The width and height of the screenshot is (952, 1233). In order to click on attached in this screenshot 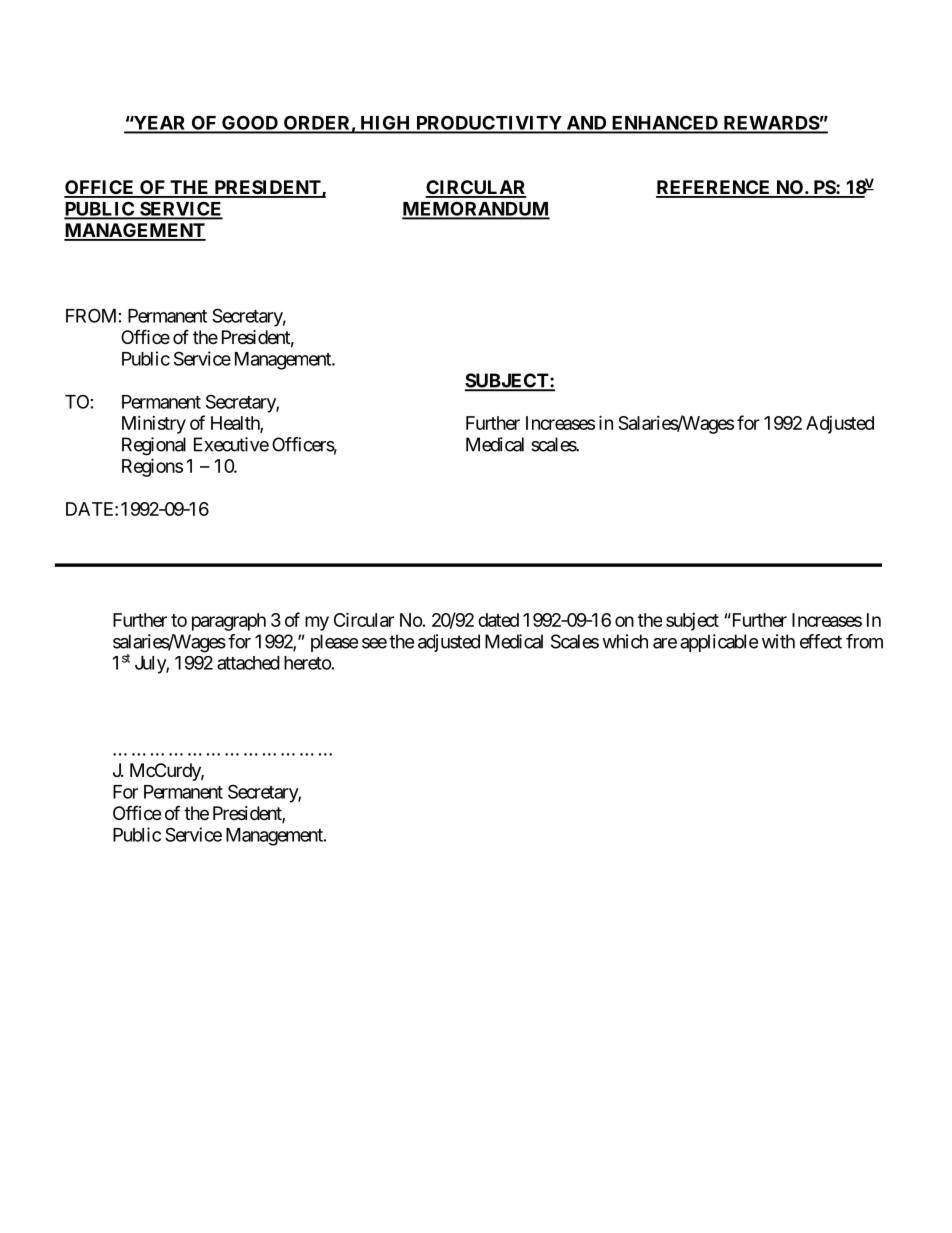, I will do `click(248, 663)`.
